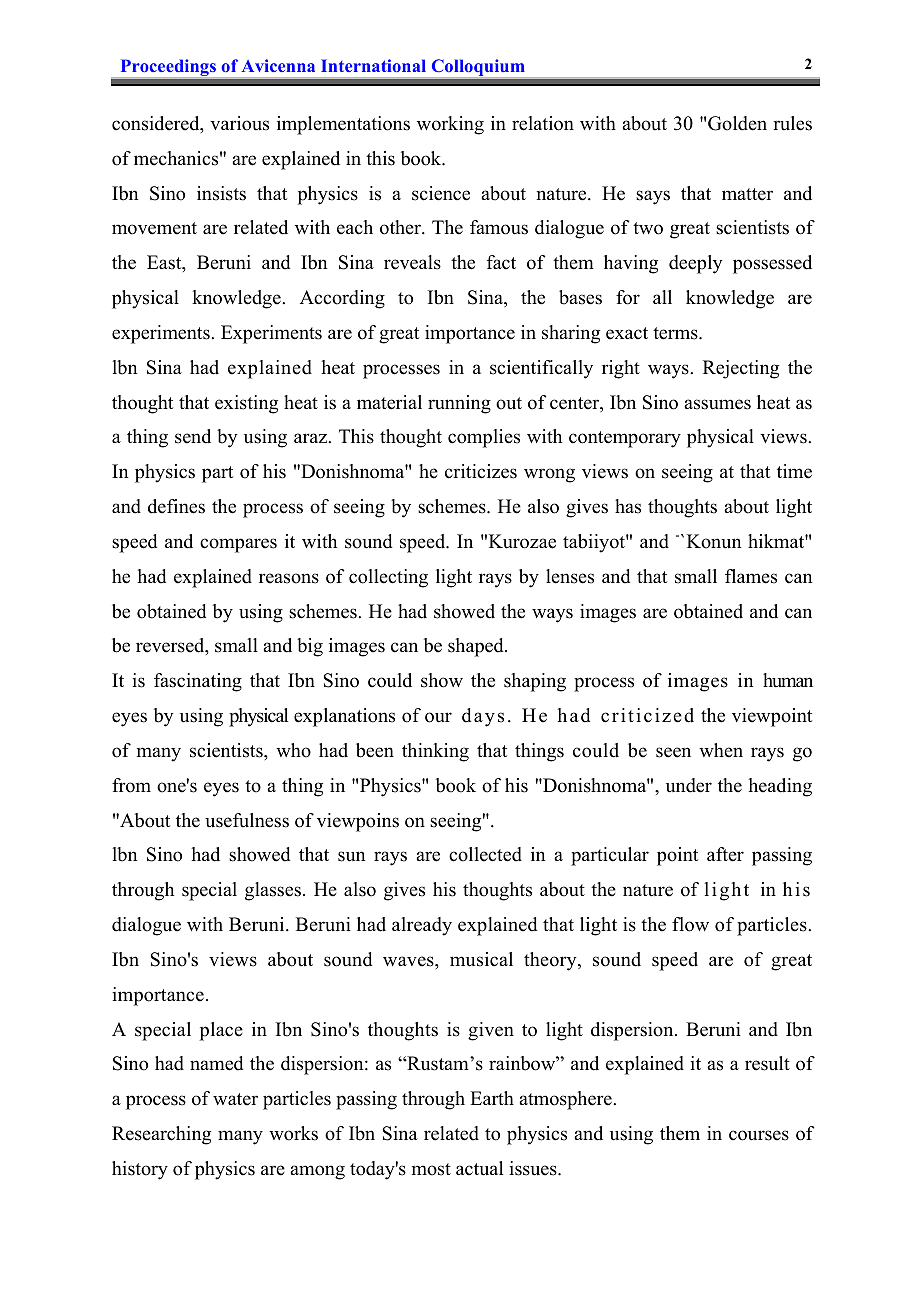  What do you see at coordinates (273, 891) in the screenshot?
I see `glasses` at bounding box center [273, 891].
